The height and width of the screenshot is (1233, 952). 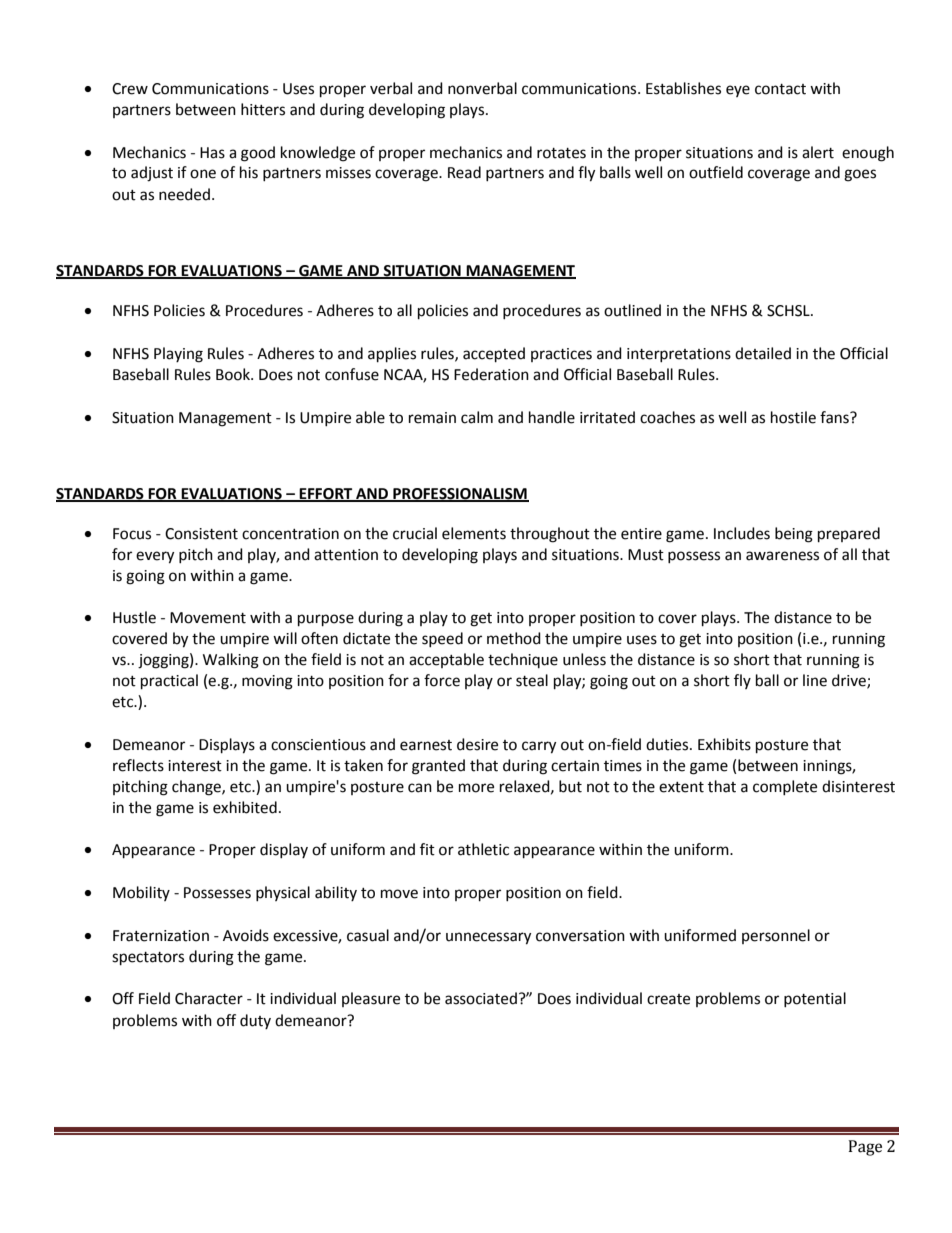 What do you see at coordinates (865, 1148) in the screenshot?
I see `Page` at bounding box center [865, 1148].
